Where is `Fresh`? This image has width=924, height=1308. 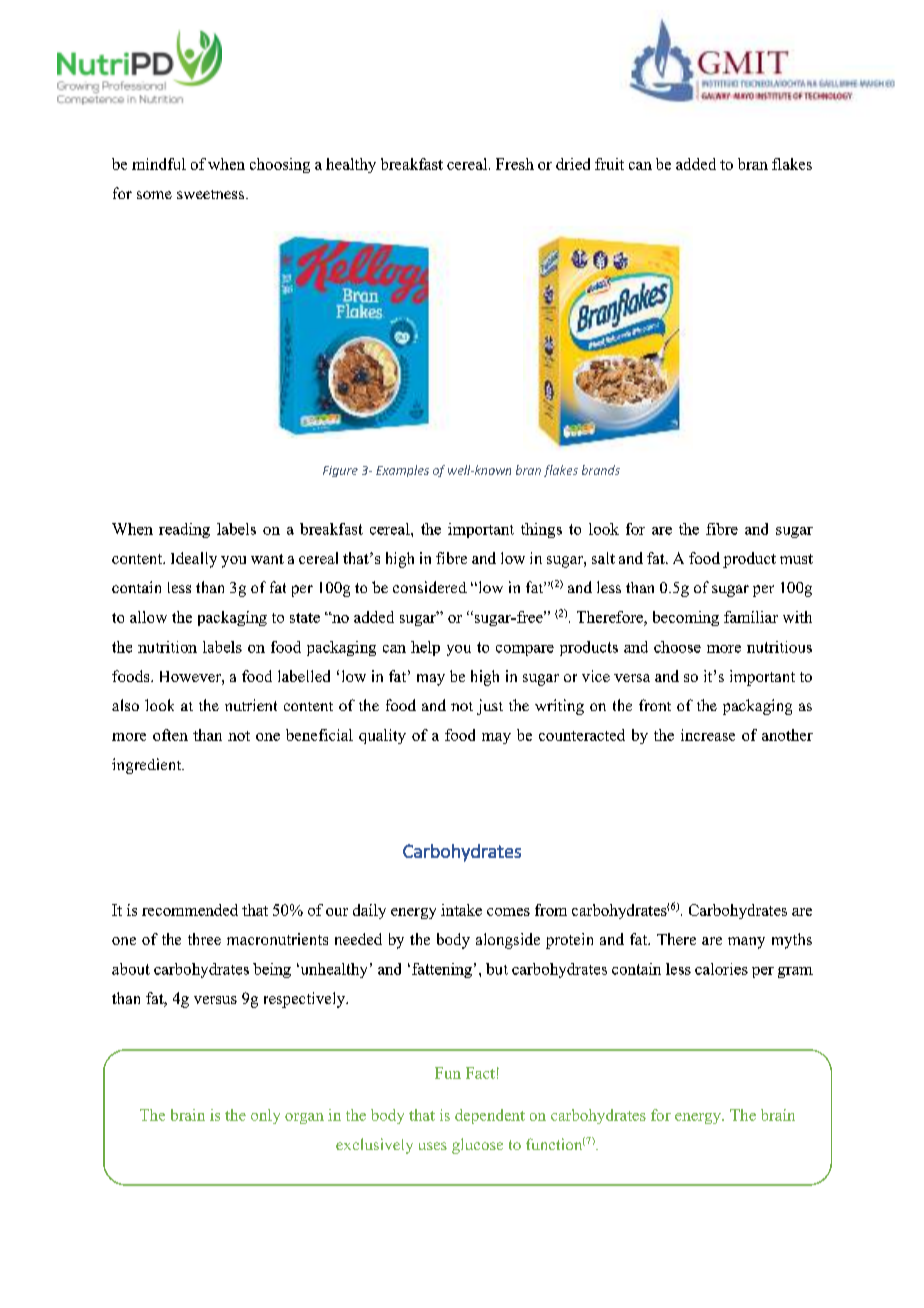 Fresh is located at coordinates (515, 164).
